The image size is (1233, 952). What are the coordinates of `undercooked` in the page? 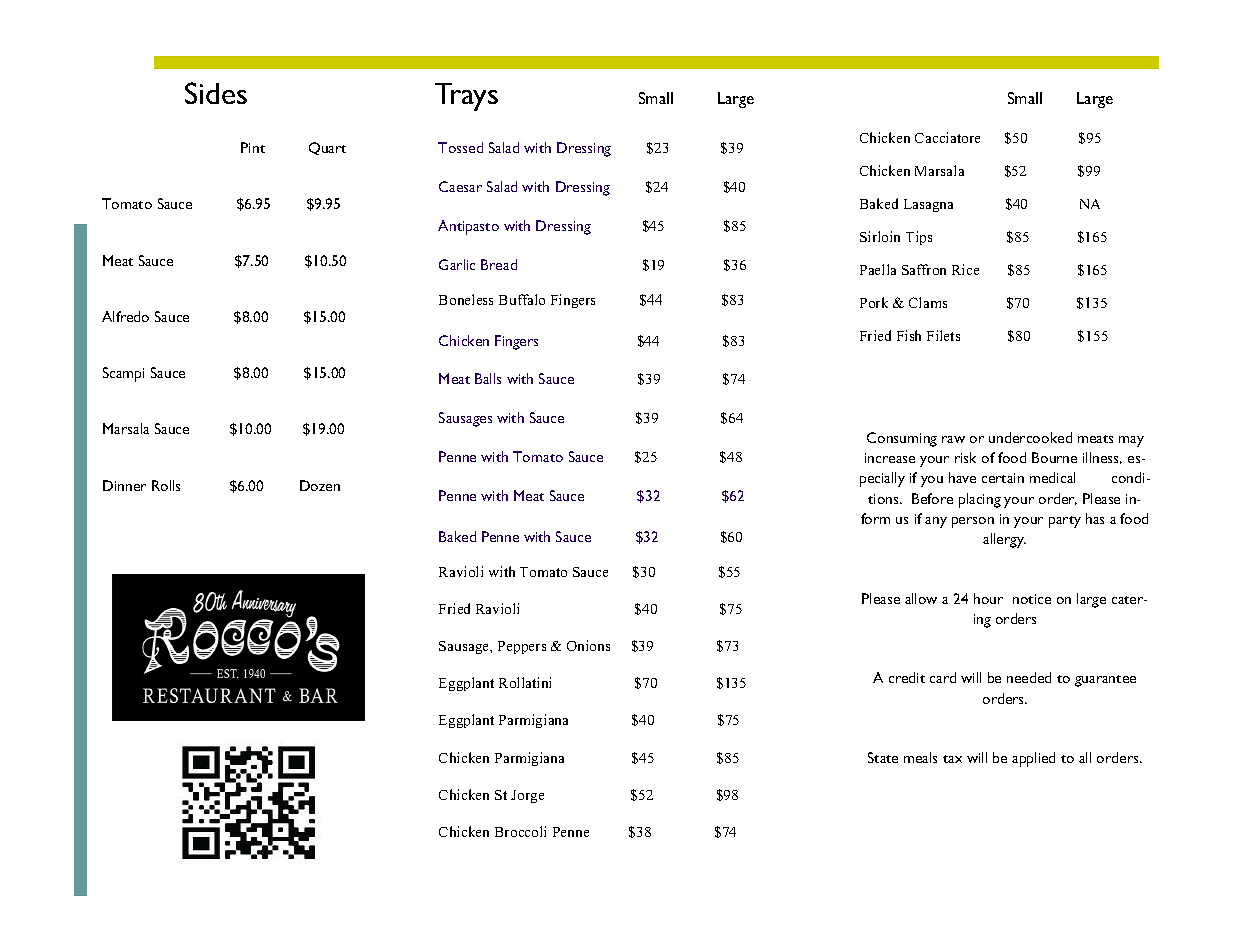 It's located at (1030, 437).
